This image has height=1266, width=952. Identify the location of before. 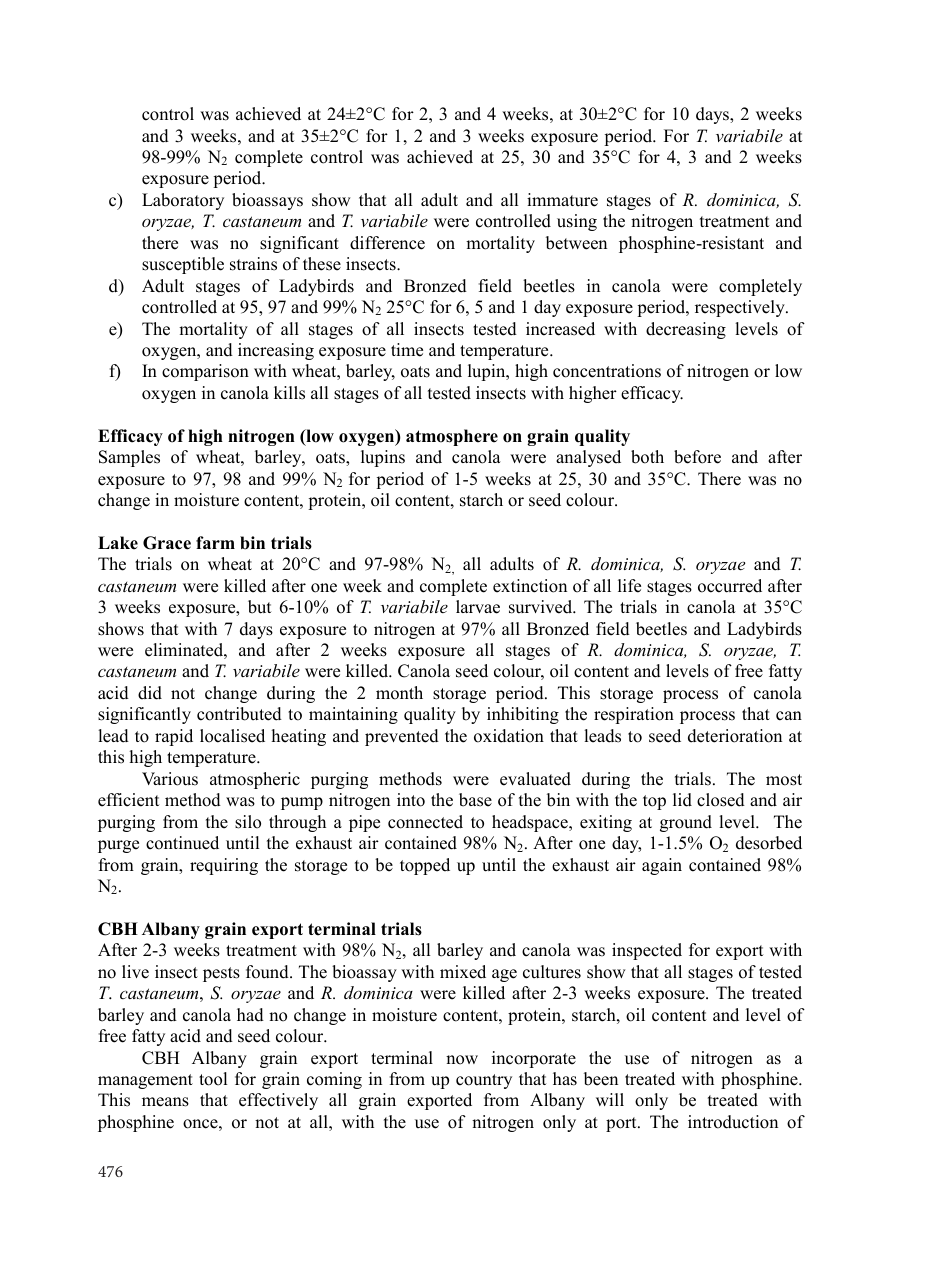
(697, 457).
